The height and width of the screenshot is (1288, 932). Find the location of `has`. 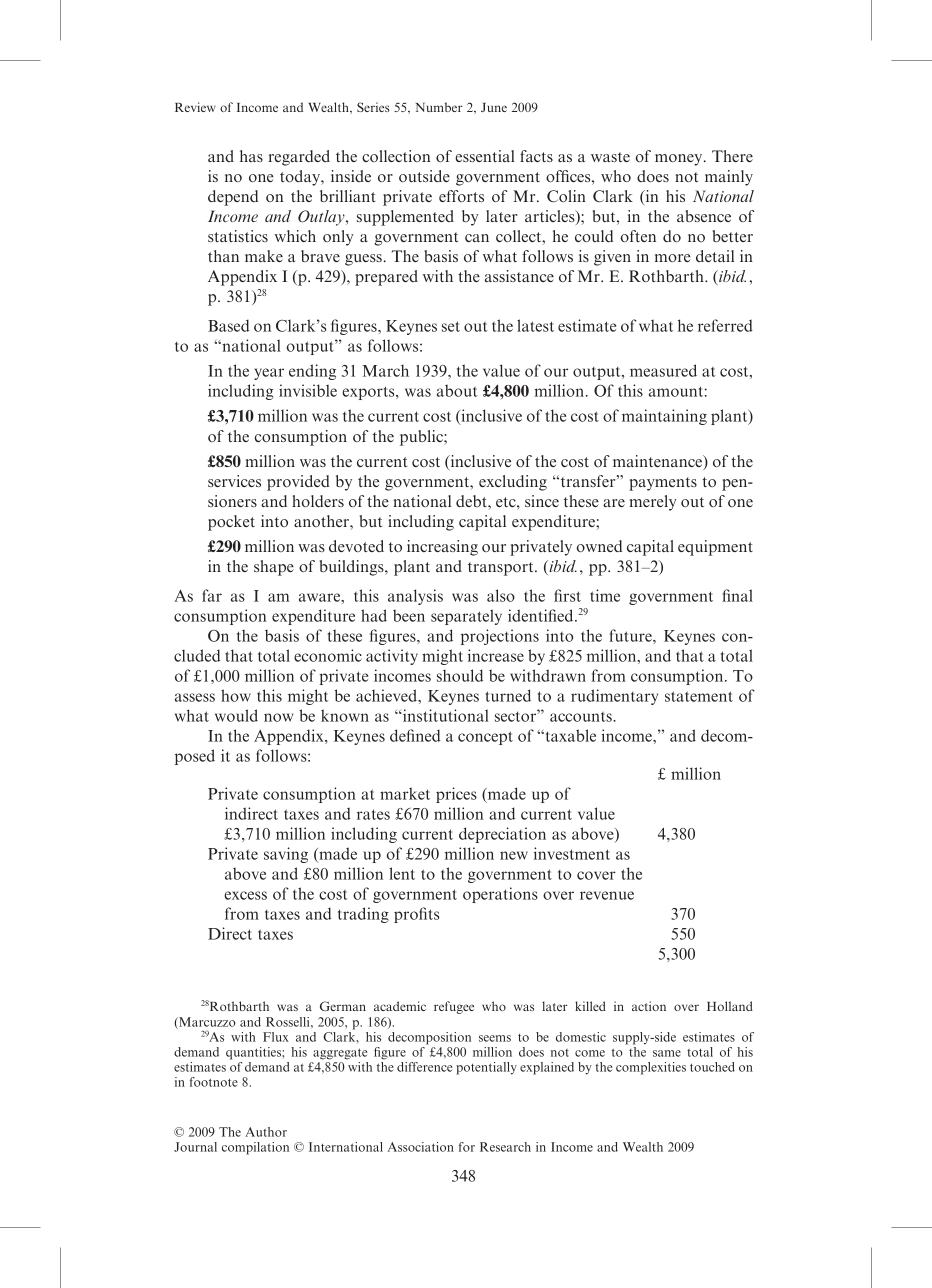

has is located at coordinates (251, 156).
